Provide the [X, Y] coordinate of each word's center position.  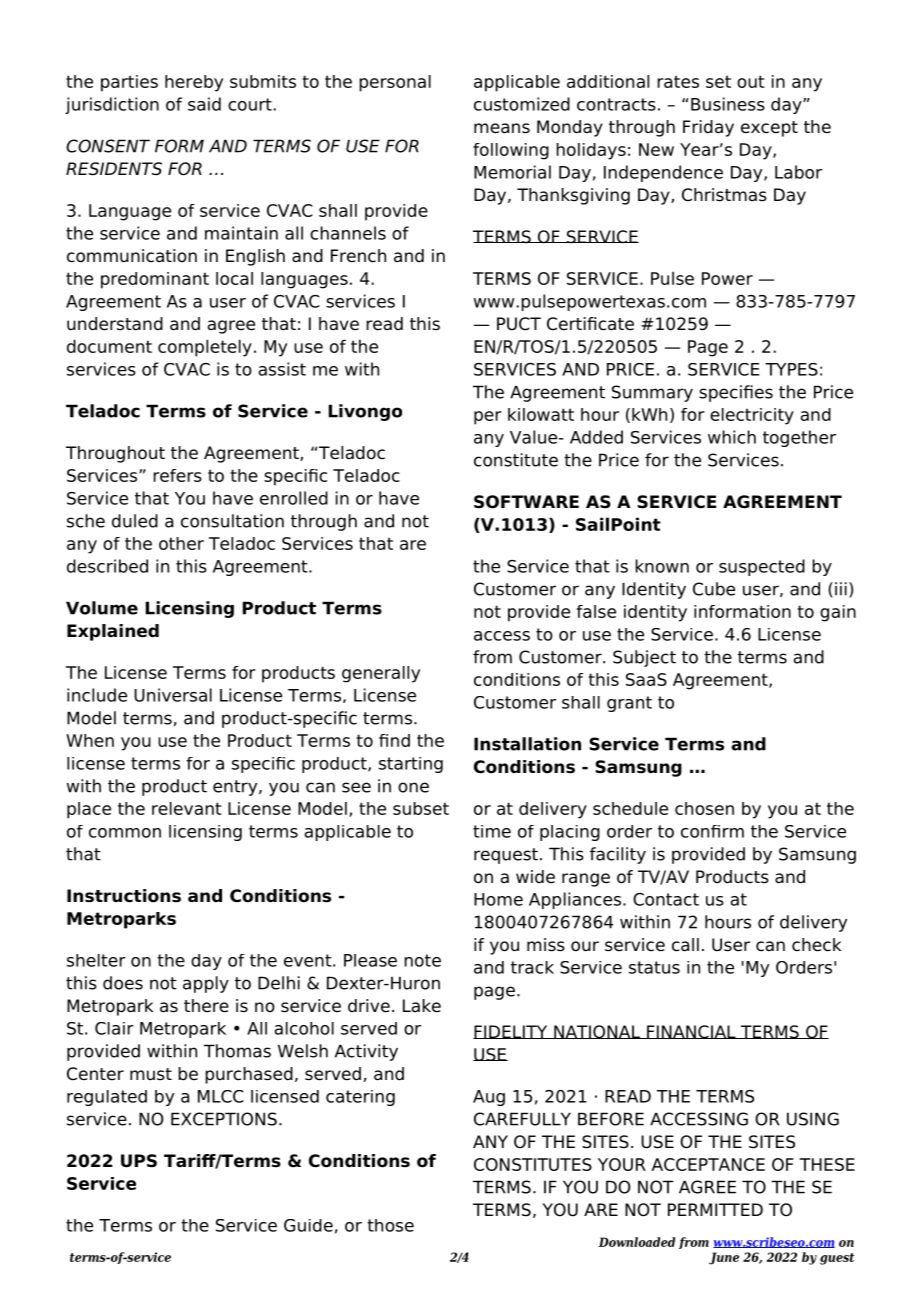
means [502, 128]
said [204, 104]
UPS [139, 1161]
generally [381, 674]
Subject [644, 658]
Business [728, 104]
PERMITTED [715, 1209]
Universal [173, 695]
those [390, 1225]
